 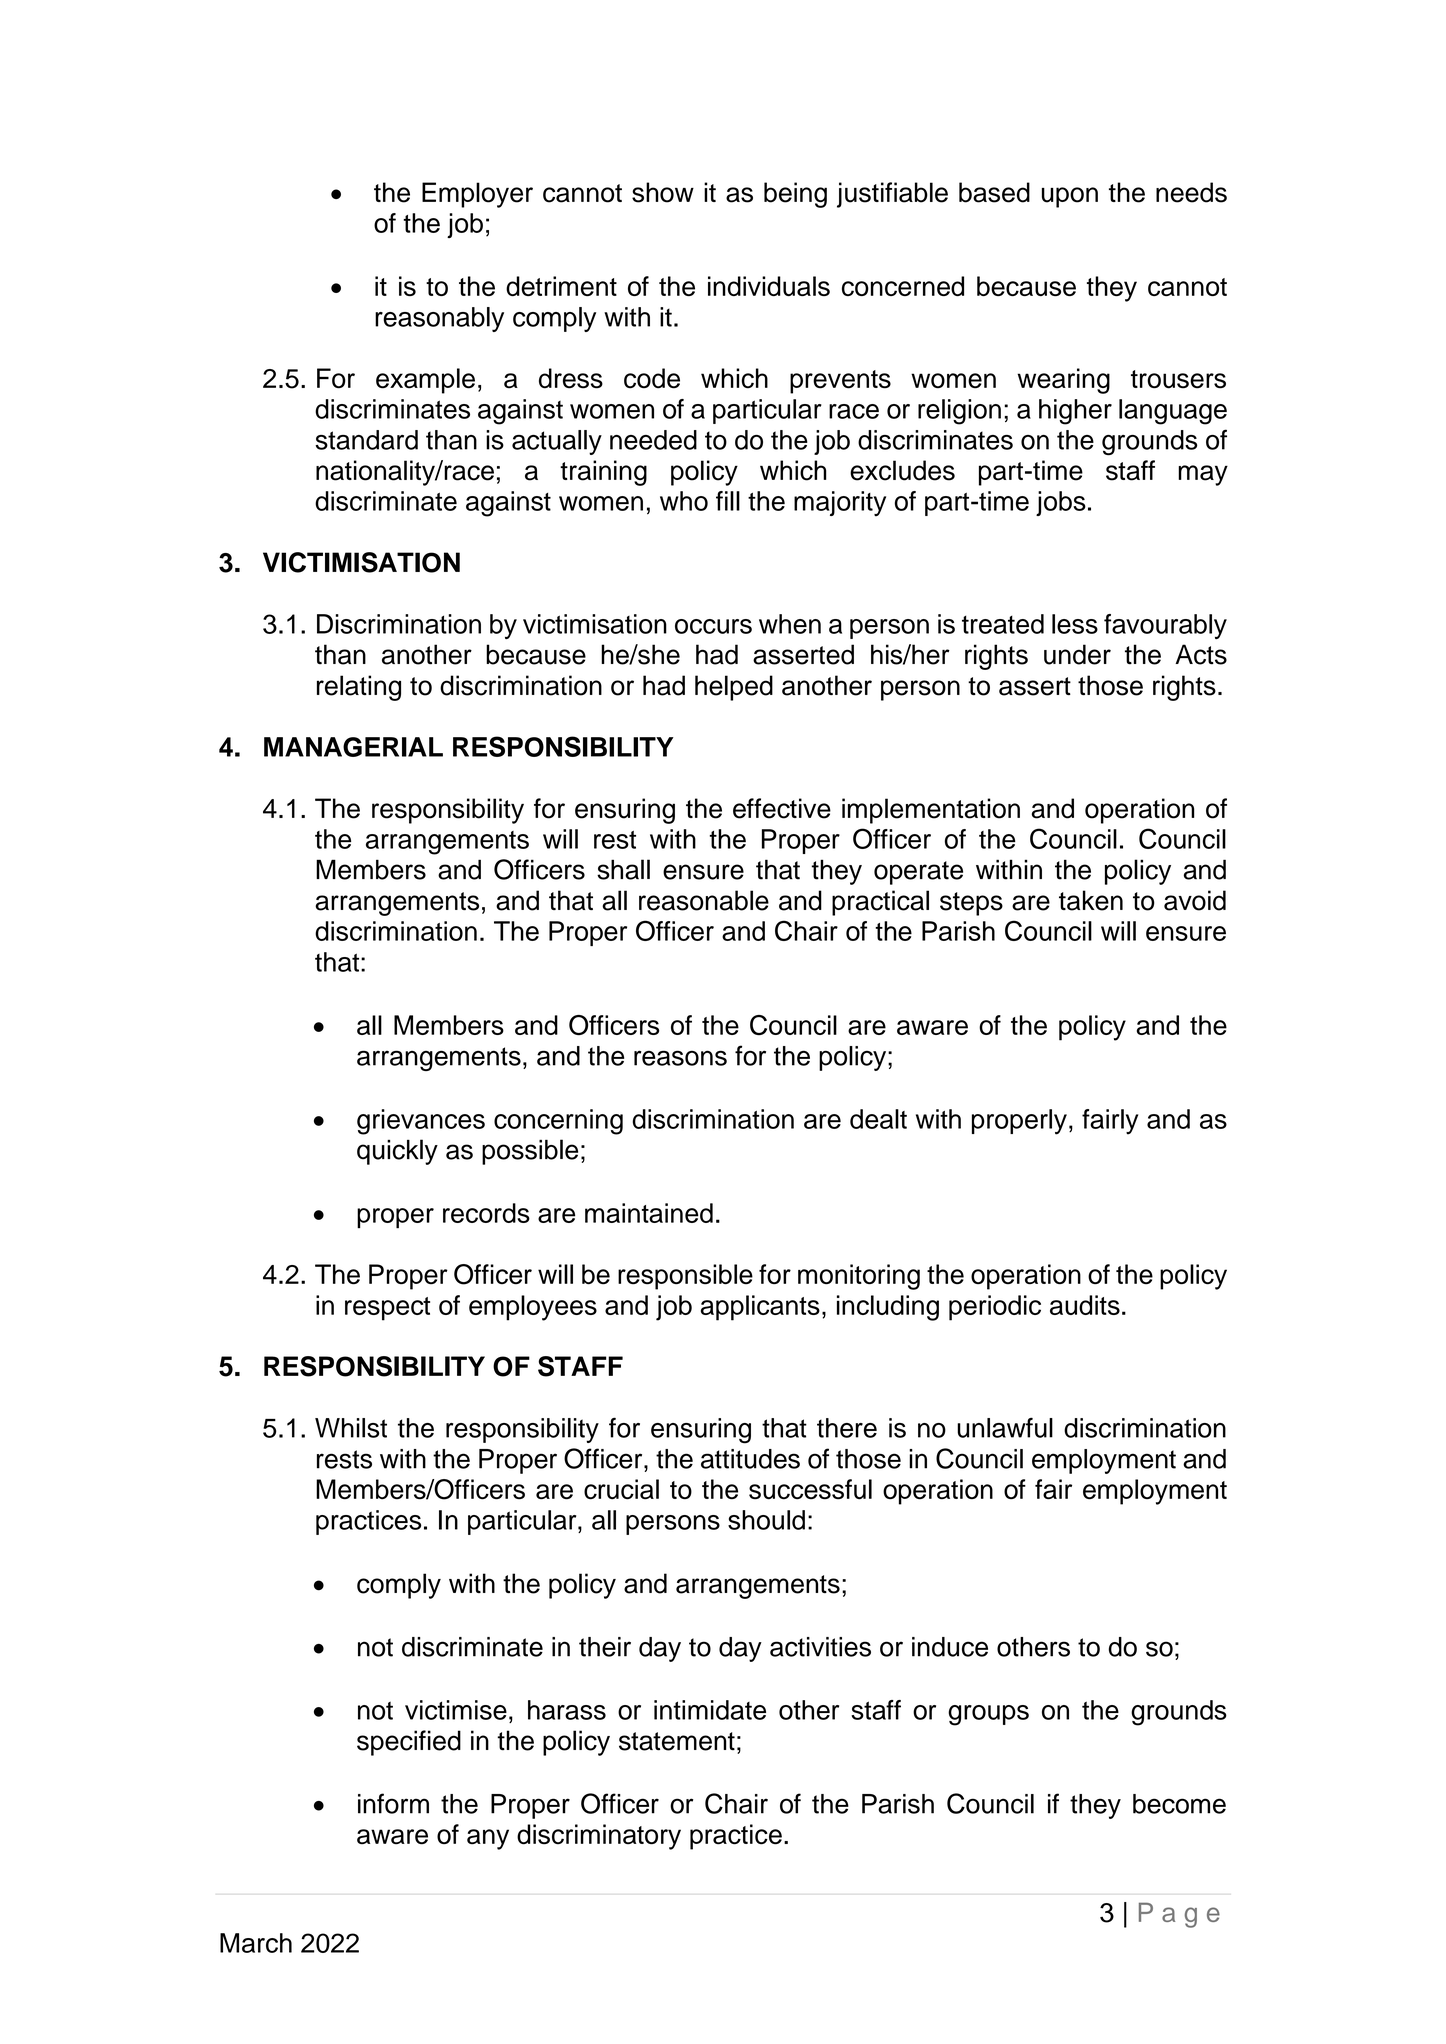 What do you see at coordinates (760, 1308) in the document?
I see `applicants` at bounding box center [760, 1308].
